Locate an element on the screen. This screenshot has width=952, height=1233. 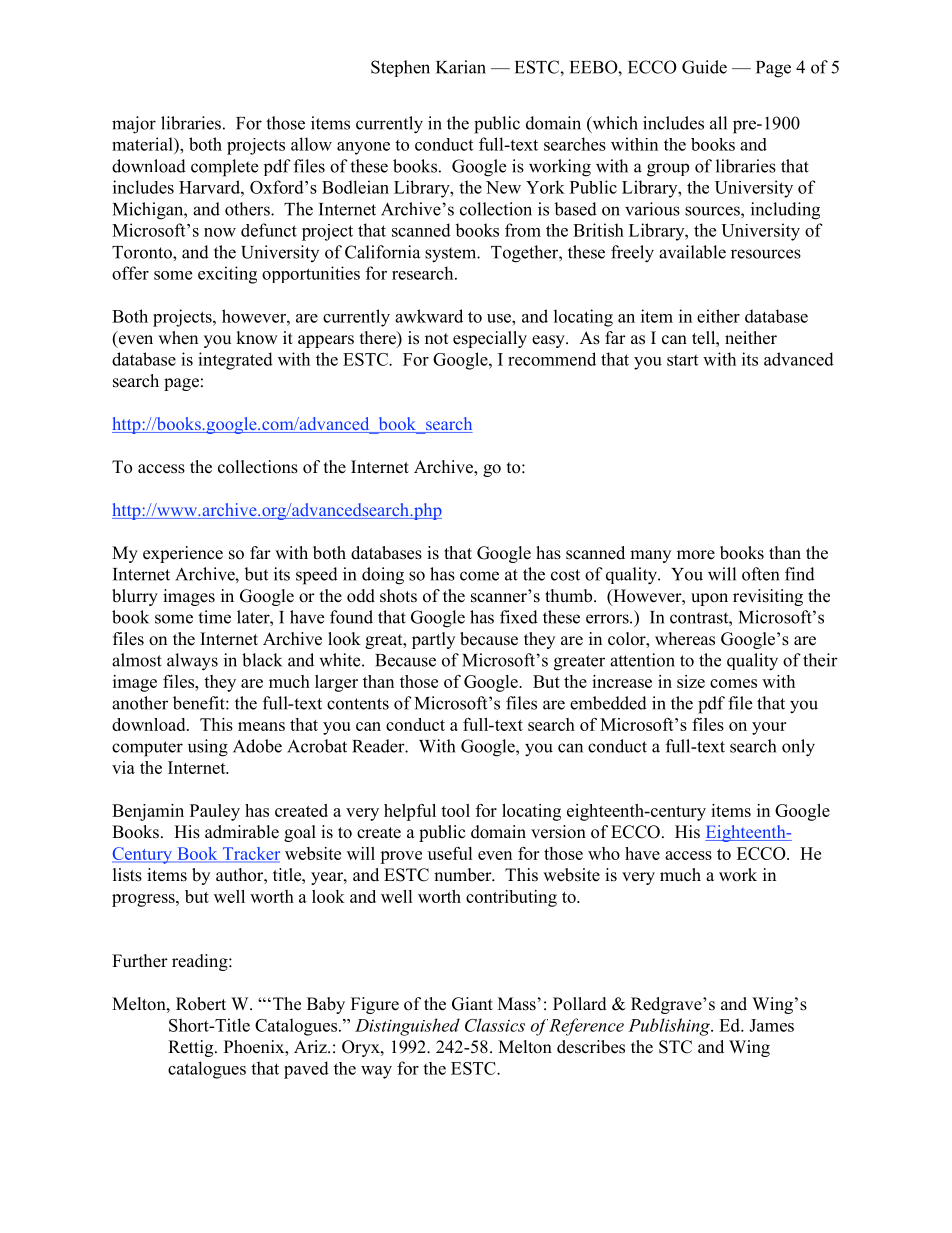
integrated is located at coordinates (235, 361).
